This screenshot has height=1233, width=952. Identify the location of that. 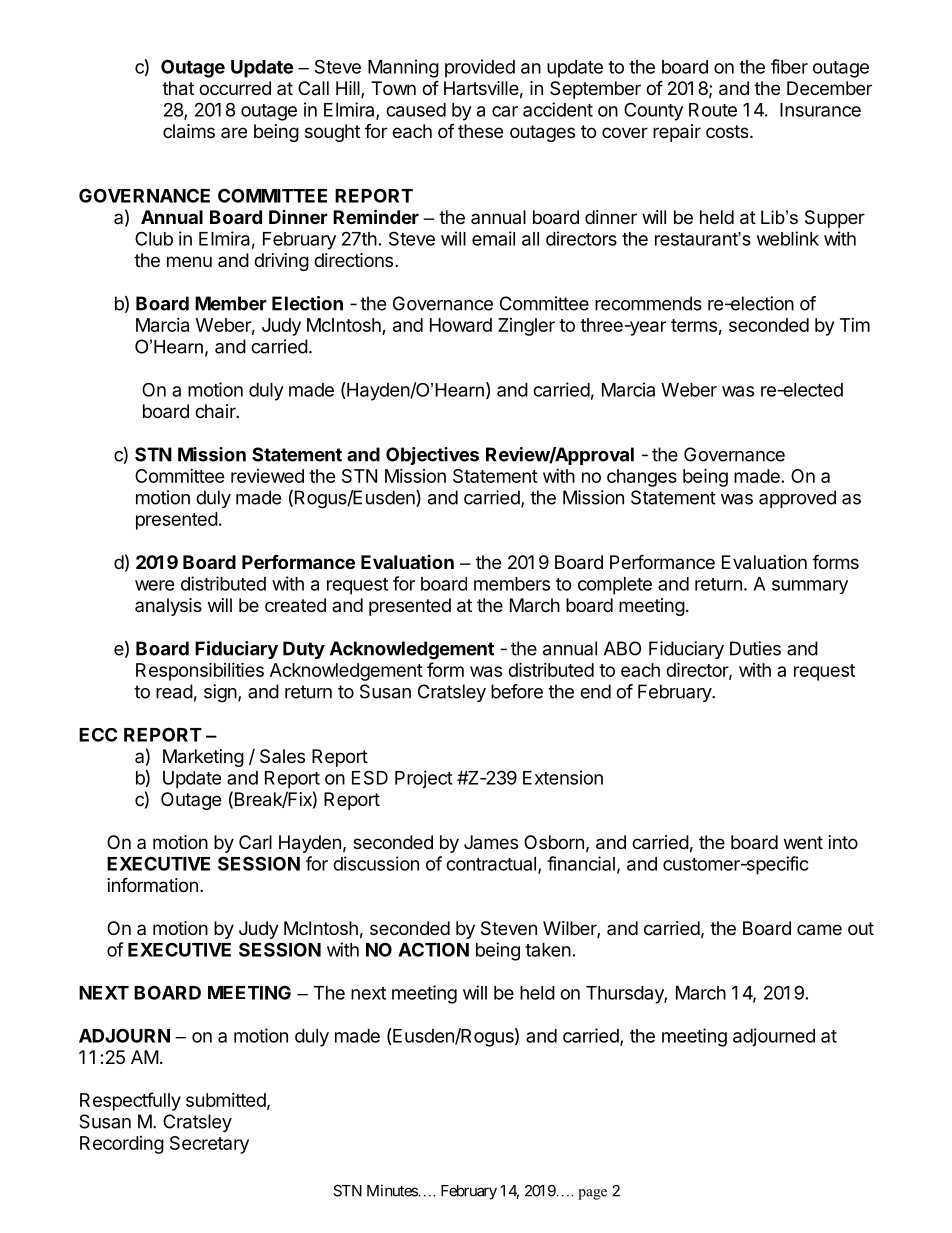
(178, 88).
